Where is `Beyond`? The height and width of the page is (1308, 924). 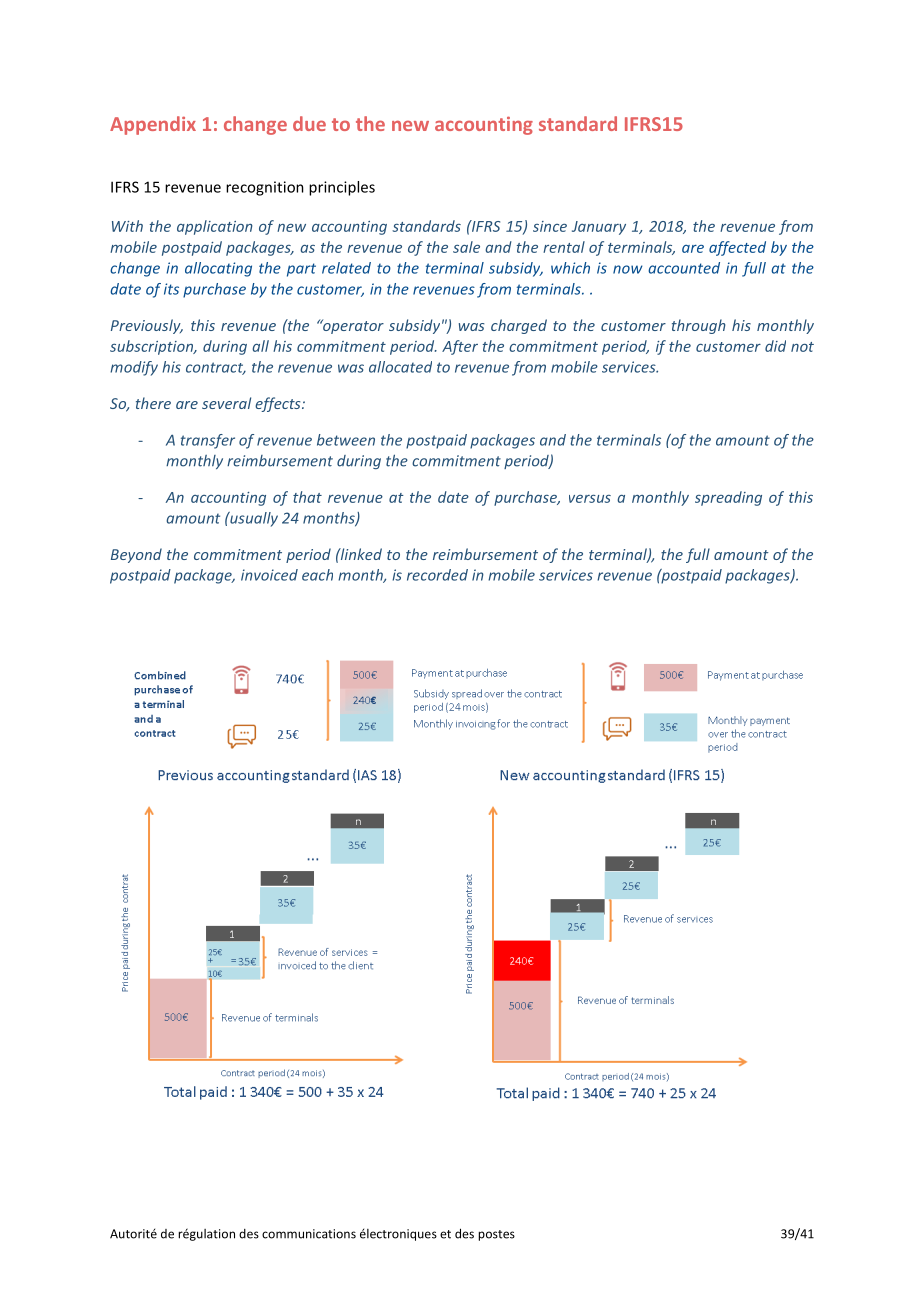
Beyond is located at coordinates (136, 555).
